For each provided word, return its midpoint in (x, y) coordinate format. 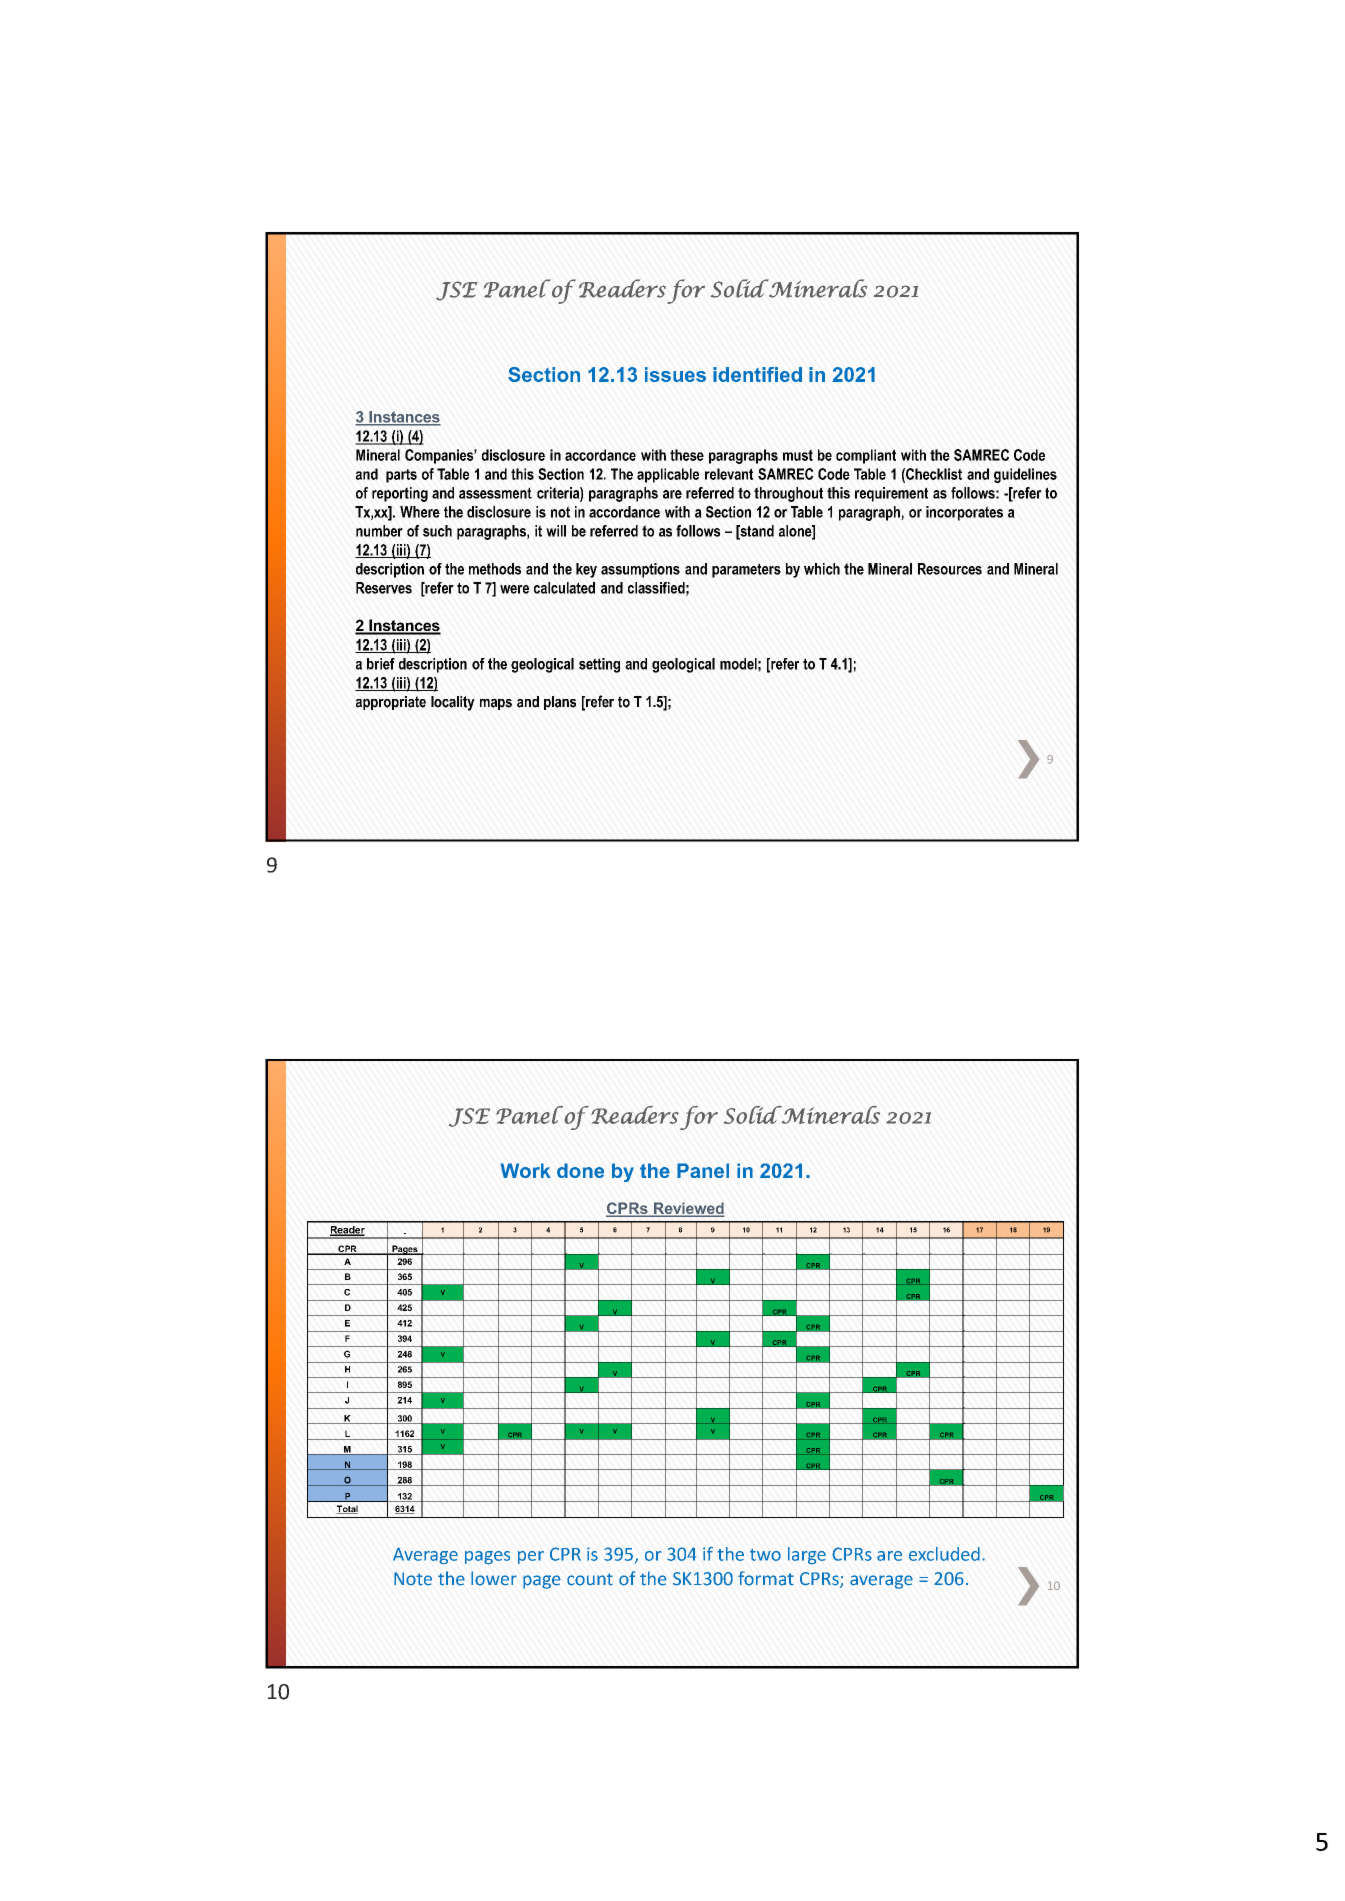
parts (401, 476)
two (765, 1555)
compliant (866, 456)
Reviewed (688, 1209)
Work (525, 1170)
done (580, 1170)
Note (413, 1579)
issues (675, 374)
